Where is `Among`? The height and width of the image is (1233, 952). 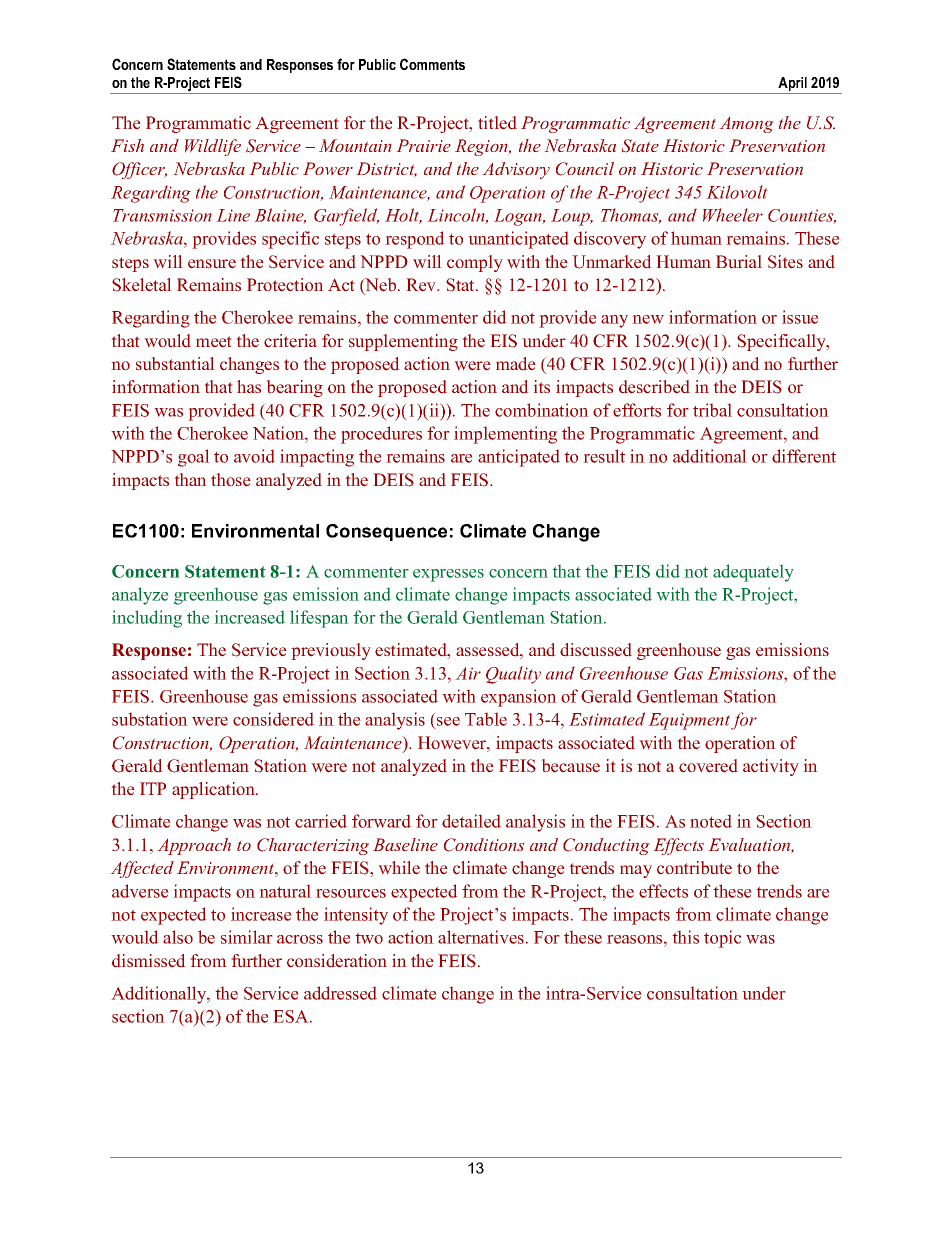
Among is located at coordinates (746, 124).
